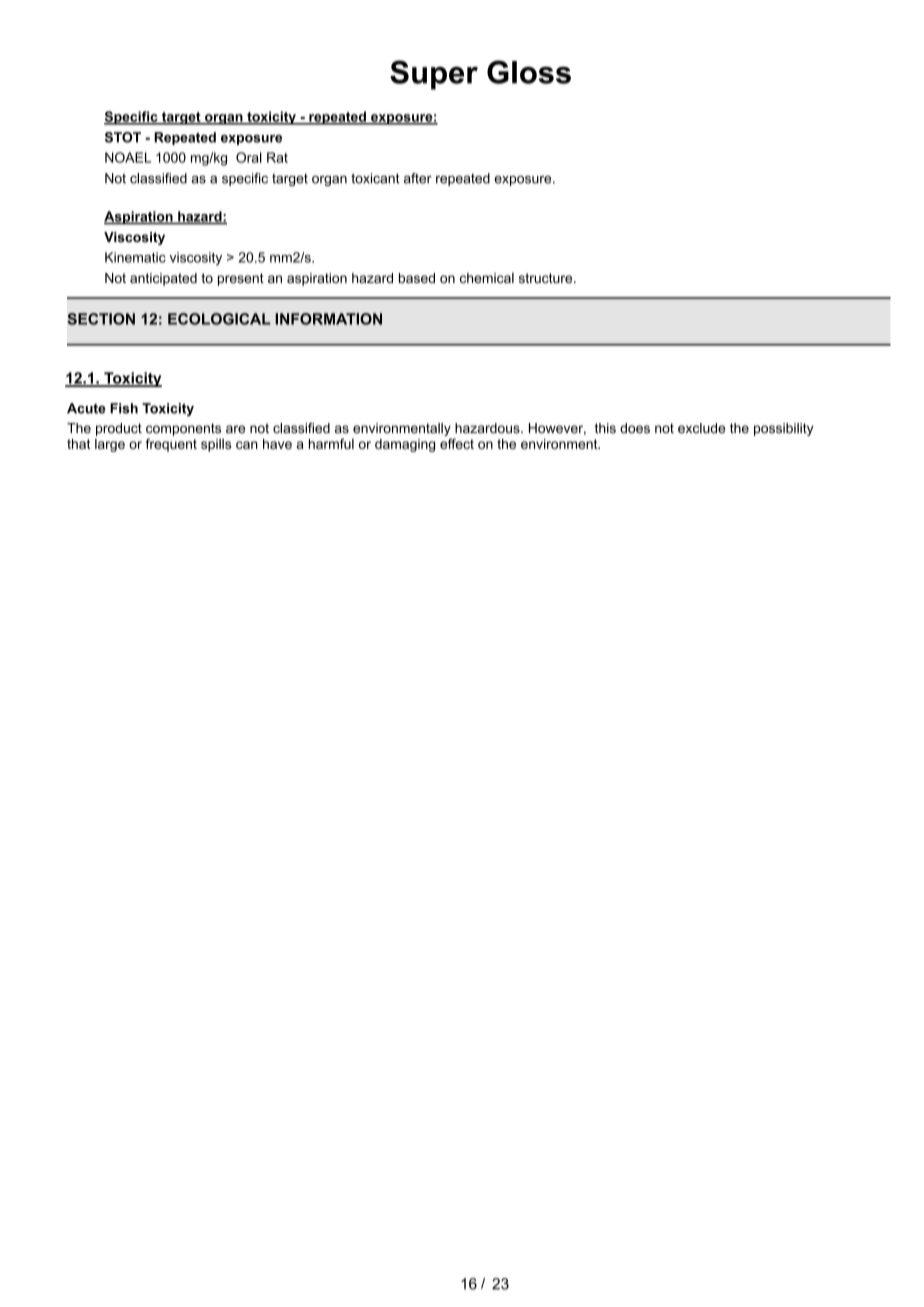 Image resolution: width=924 pixels, height=1307 pixels. I want to click on components, so click(183, 429).
